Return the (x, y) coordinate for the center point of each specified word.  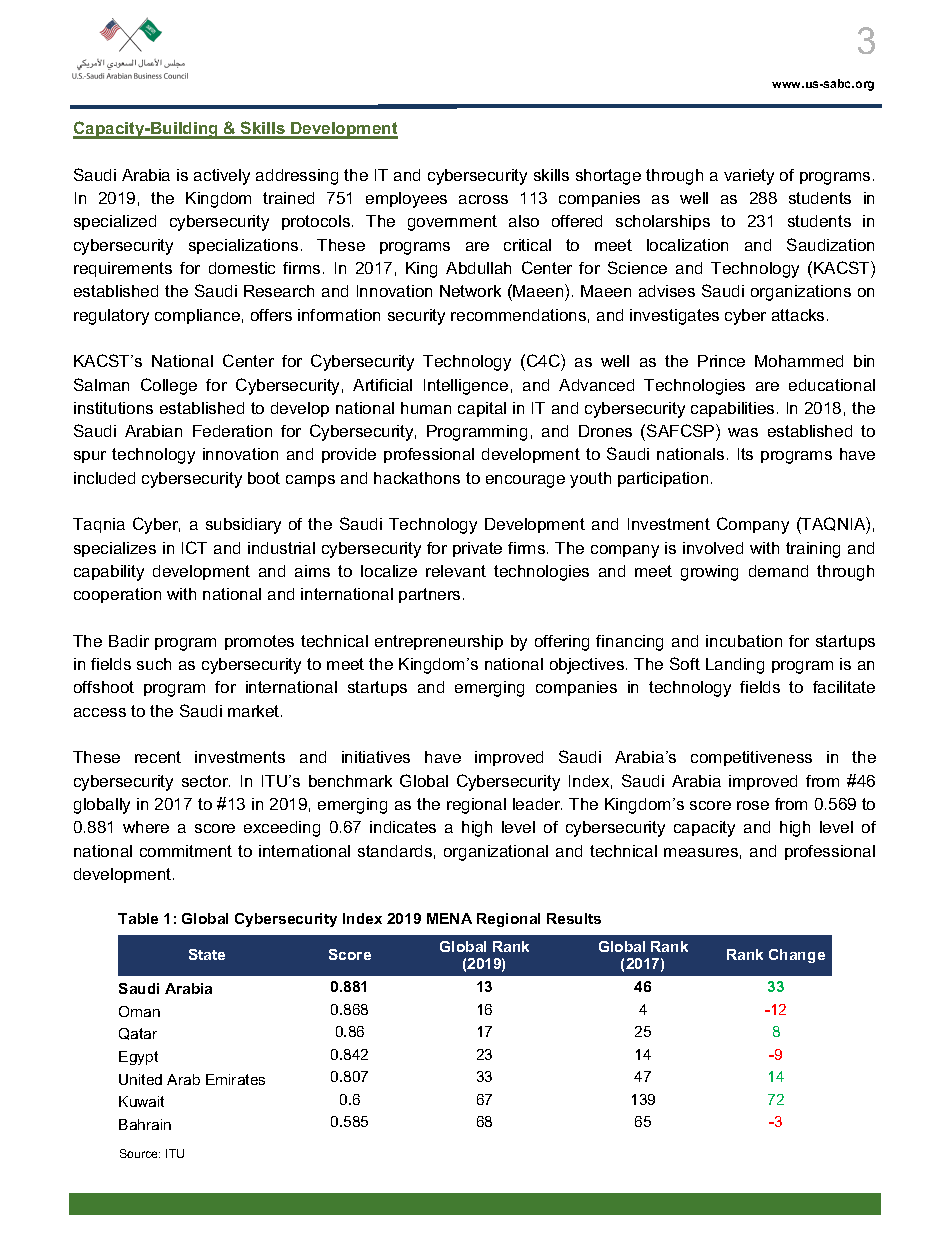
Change (797, 956)
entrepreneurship (439, 642)
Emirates (235, 1079)
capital (482, 409)
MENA (449, 918)
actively (222, 177)
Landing (735, 666)
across (483, 199)
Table (138, 918)
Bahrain (145, 1124)
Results (574, 918)
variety (749, 177)
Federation (232, 431)
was (743, 432)
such (154, 664)
